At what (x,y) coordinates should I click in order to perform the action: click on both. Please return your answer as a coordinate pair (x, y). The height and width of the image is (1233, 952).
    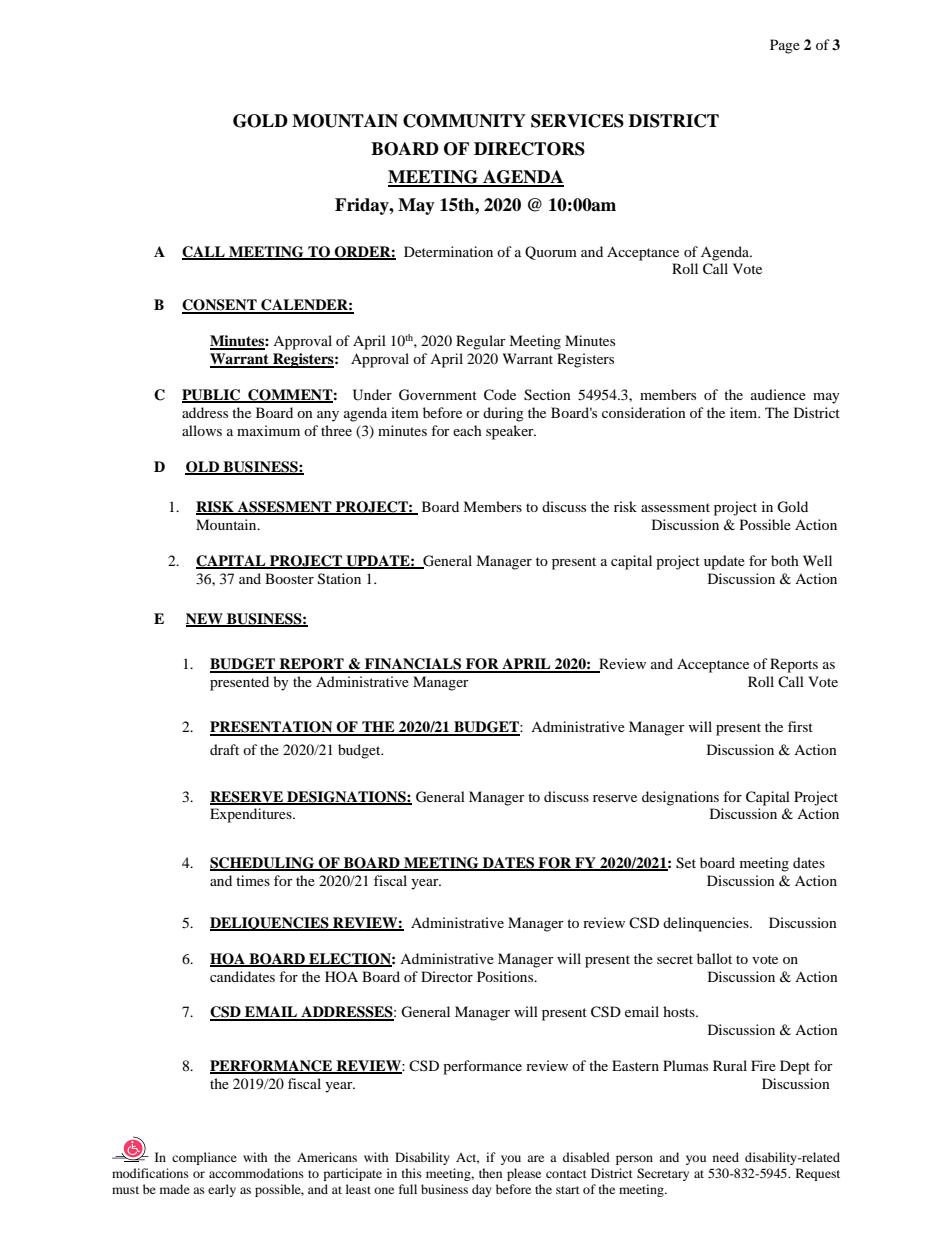
    Looking at the image, I should click on (785, 560).
